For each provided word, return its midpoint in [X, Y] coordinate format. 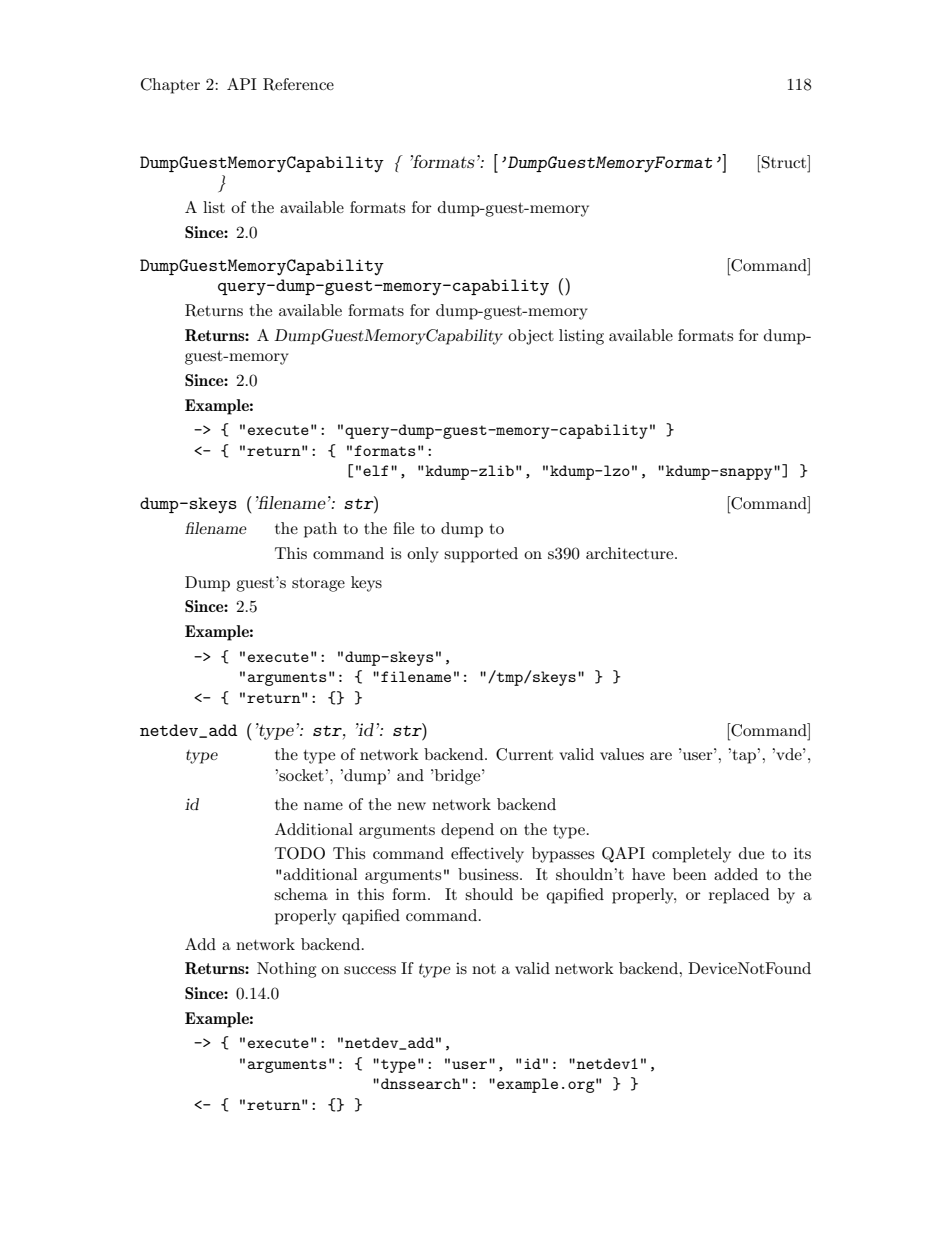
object [531, 337]
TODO [300, 853]
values [622, 754]
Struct [784, 162]
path [320, 530]
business [489, 874]
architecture [631, 553]
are [661, 756]
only [423, 555]
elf [375, 470]
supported [481, 555]
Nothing [286, 970]
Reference [298, 84]
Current [524, 754]
